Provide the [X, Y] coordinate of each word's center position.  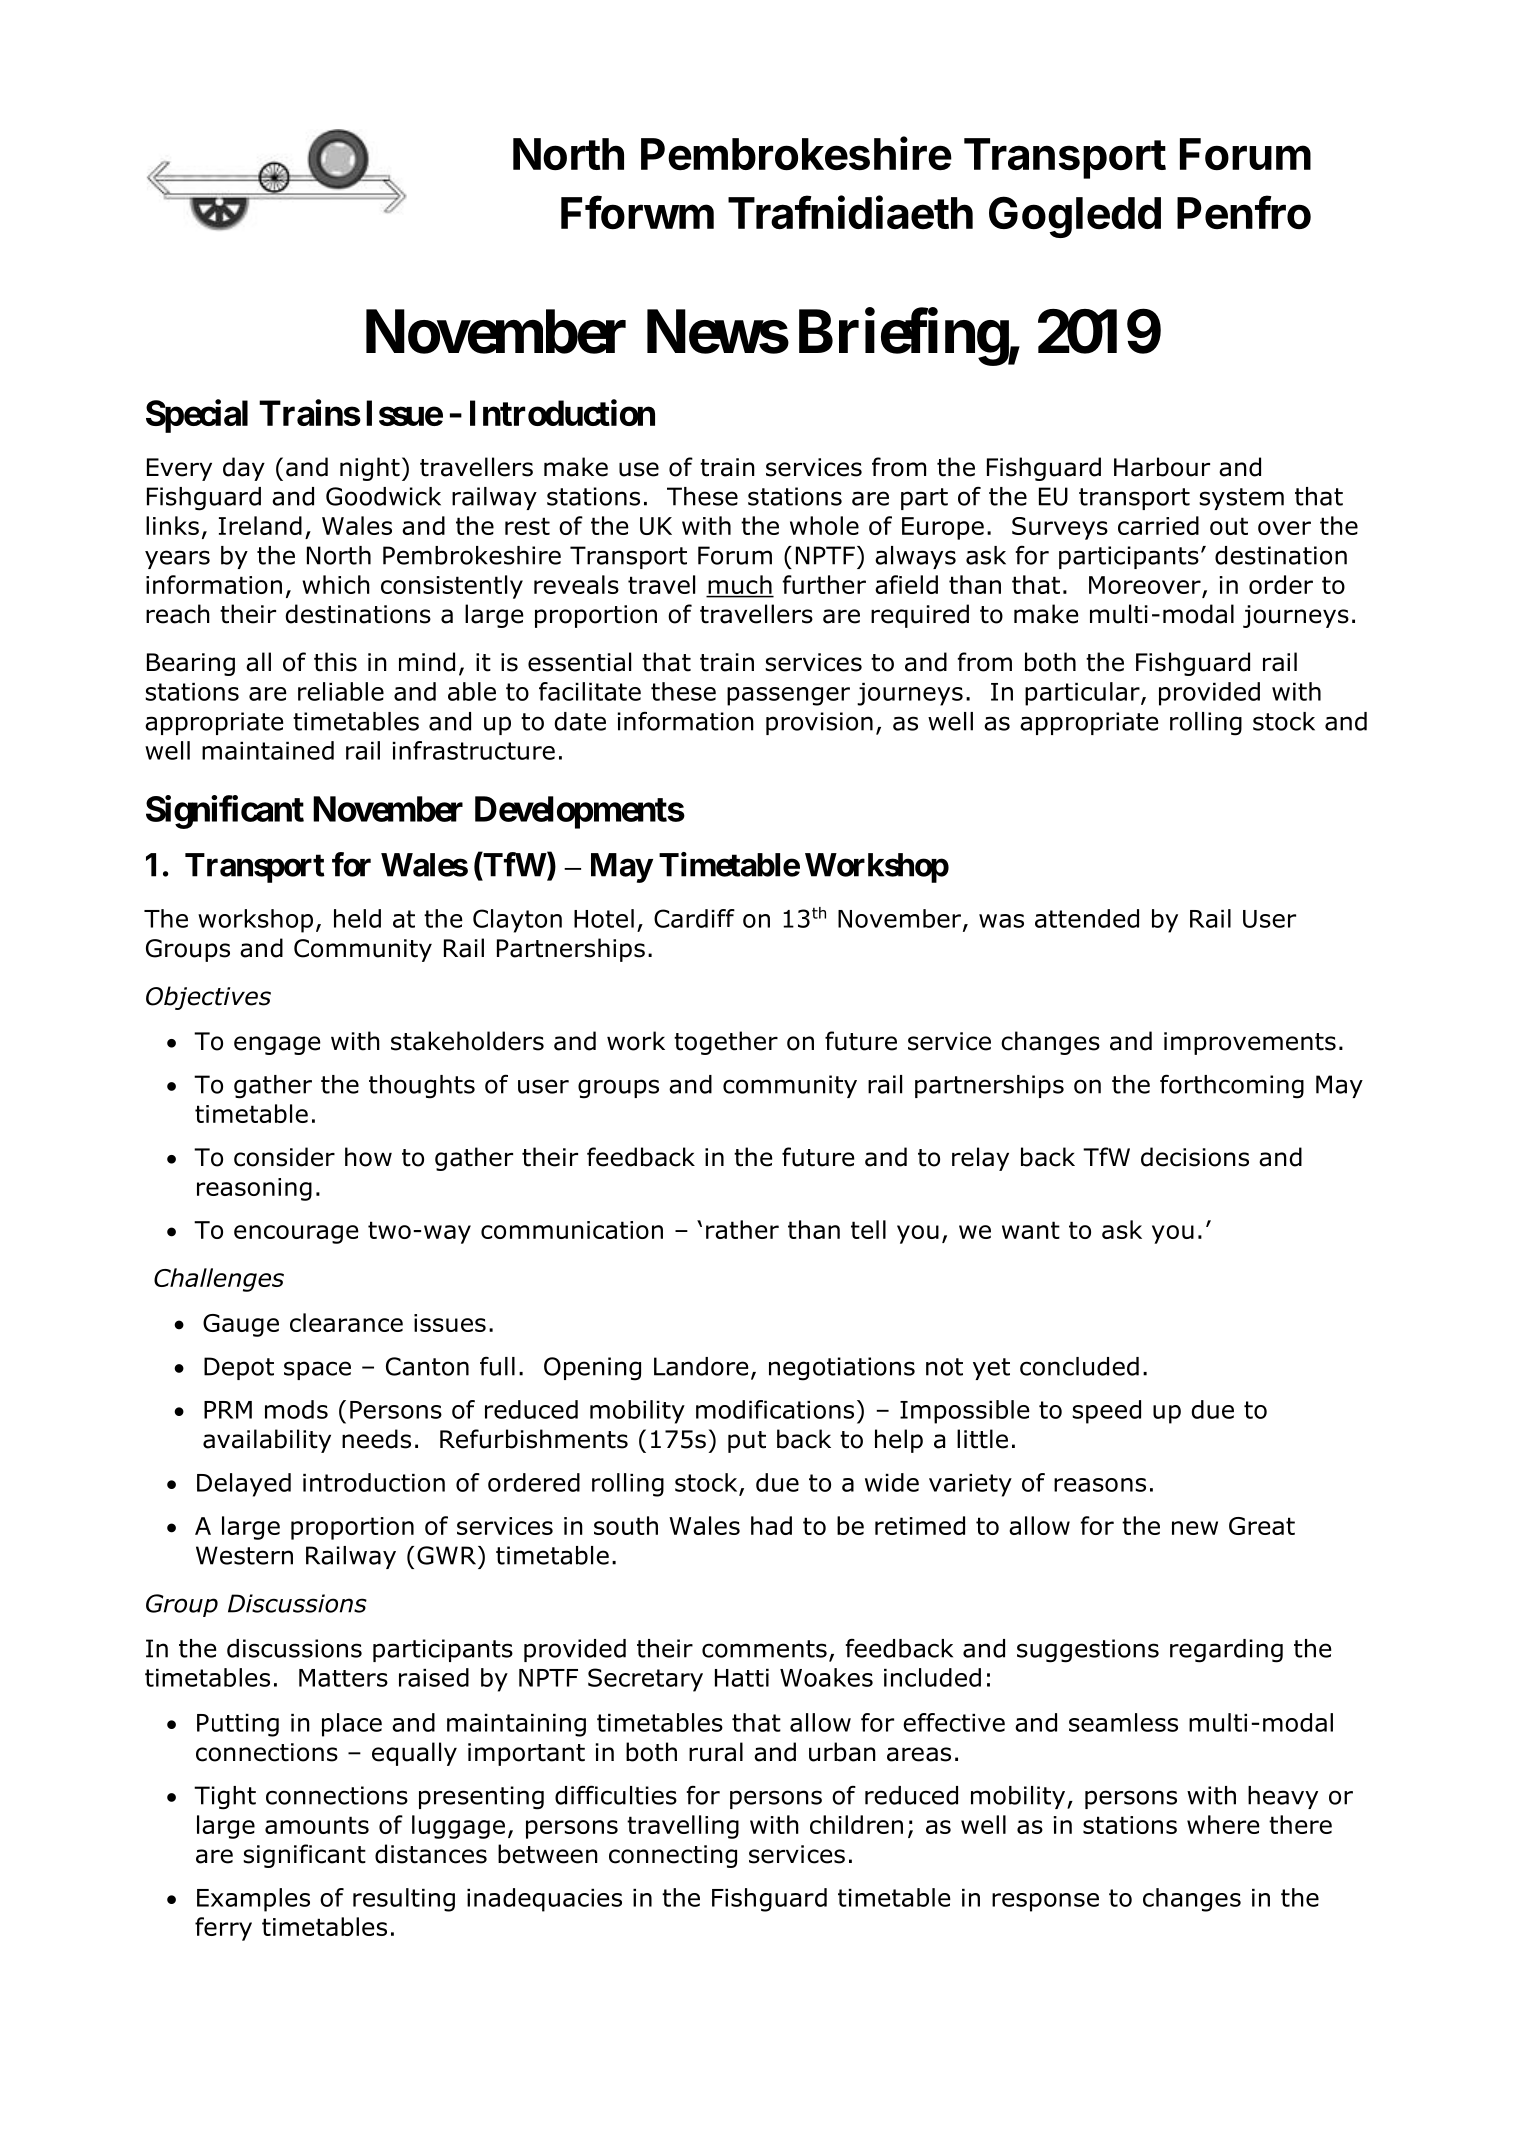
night [370, 469]
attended [1087, 918]
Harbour [1162, 467]
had [771, 1525]
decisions [1195, 1157]
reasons [1100, 1485]
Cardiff [694, 918]
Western [244, 1555]
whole [824, 525]
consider [284, 1157]
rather [742, 1229]
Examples [253, 1900]
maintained [268, 750]
